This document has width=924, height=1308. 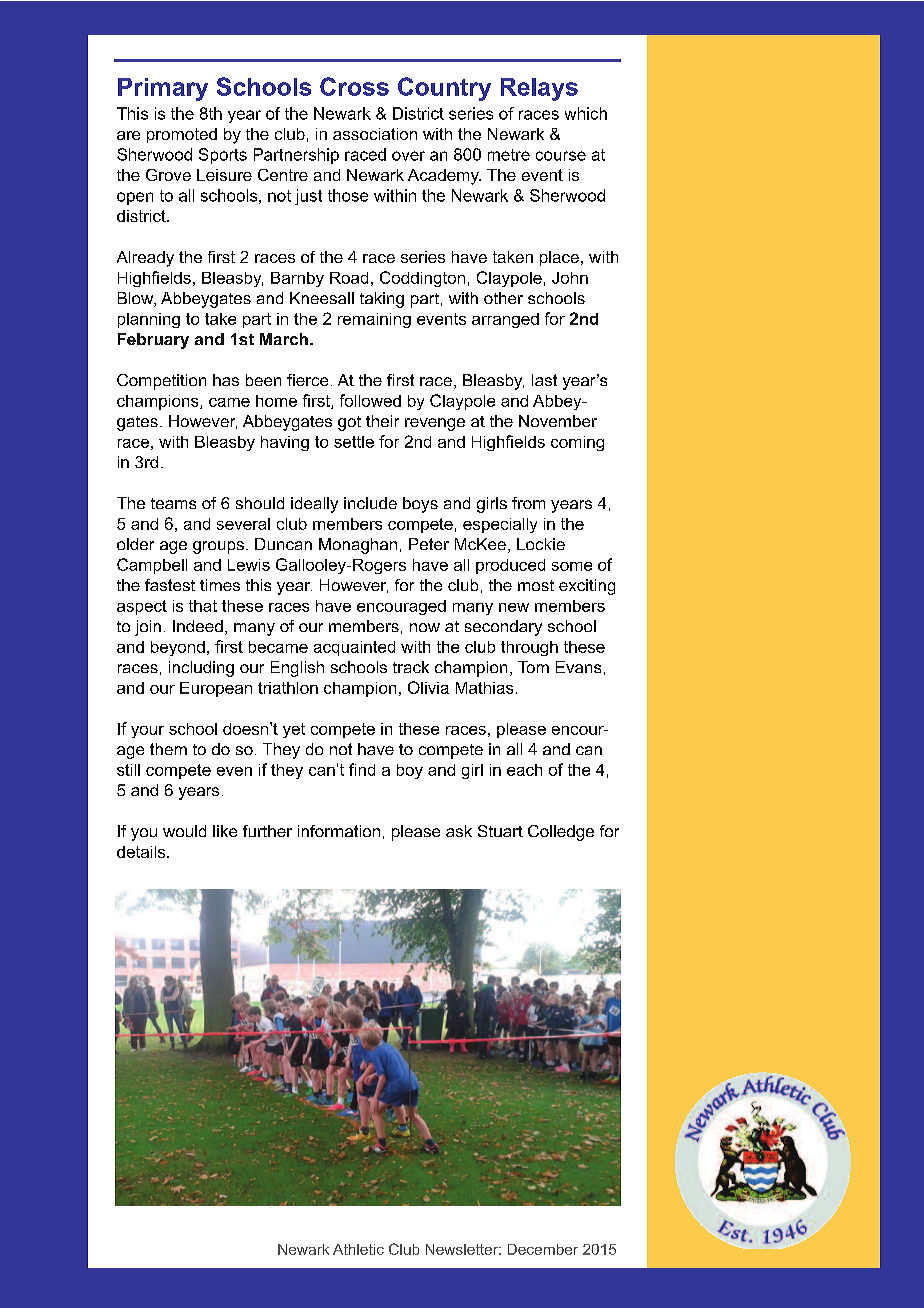 I want to click on Relays, so click(x=539, y=89).
